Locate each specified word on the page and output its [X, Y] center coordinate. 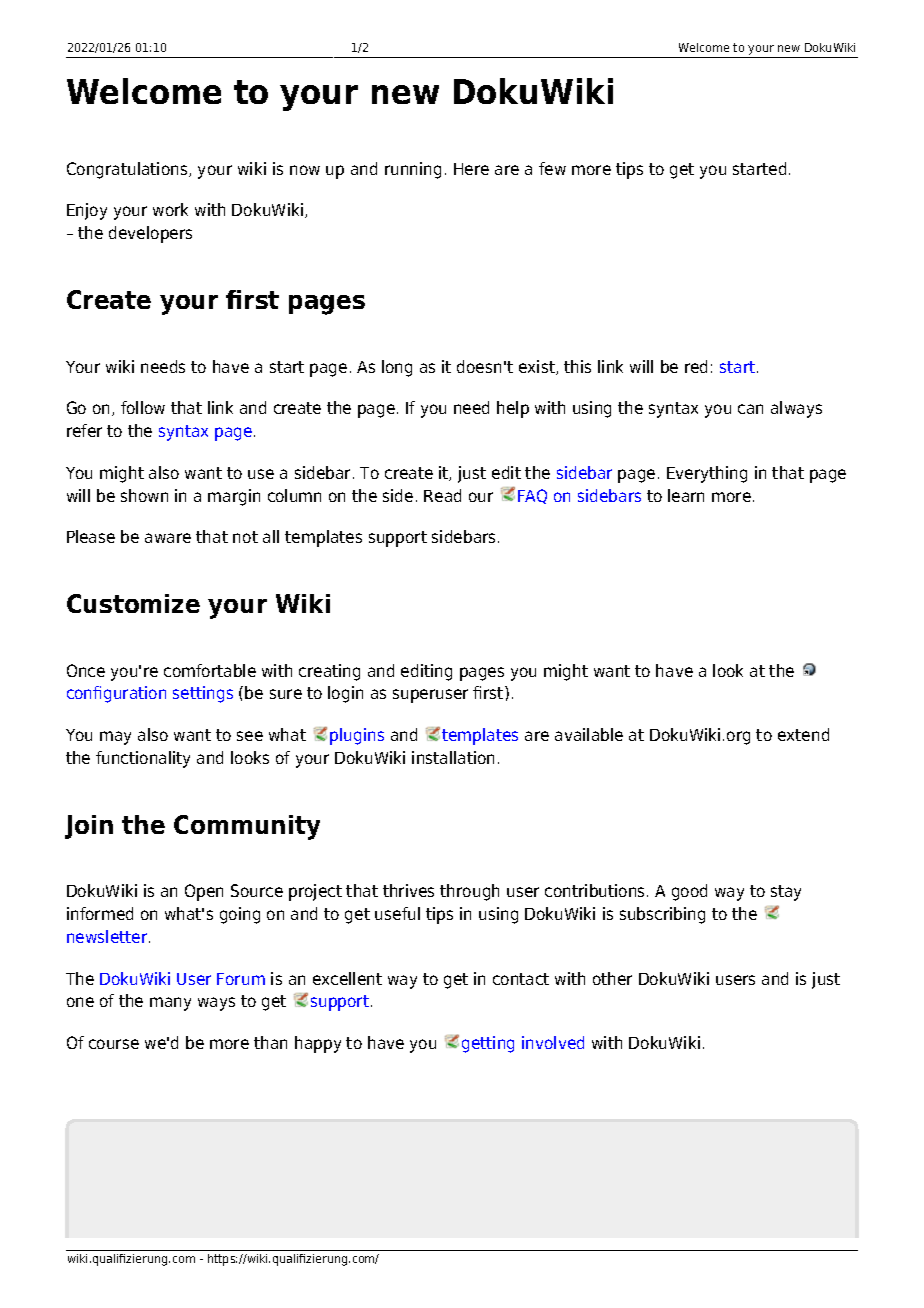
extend [803, 734]
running [413, 170]
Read [442, 495]
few [552, 168]
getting [488, 1044]
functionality [143, 759]
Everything [707, 474]
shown [144, 495]
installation [453, 757]
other [612, 978]
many [170, 1004]
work [170, 209]
